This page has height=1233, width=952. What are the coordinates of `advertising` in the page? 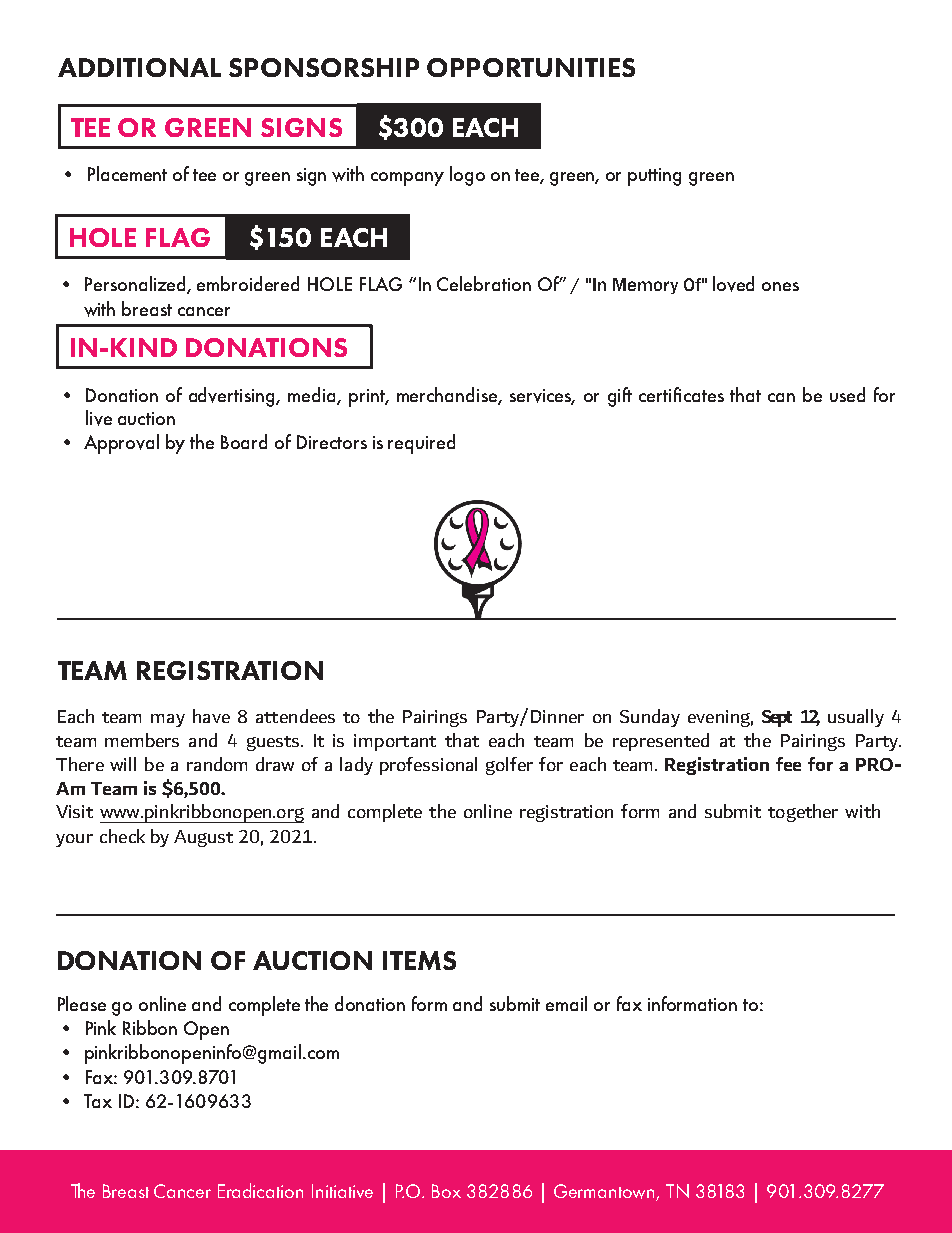 It's located at (233, 397).
